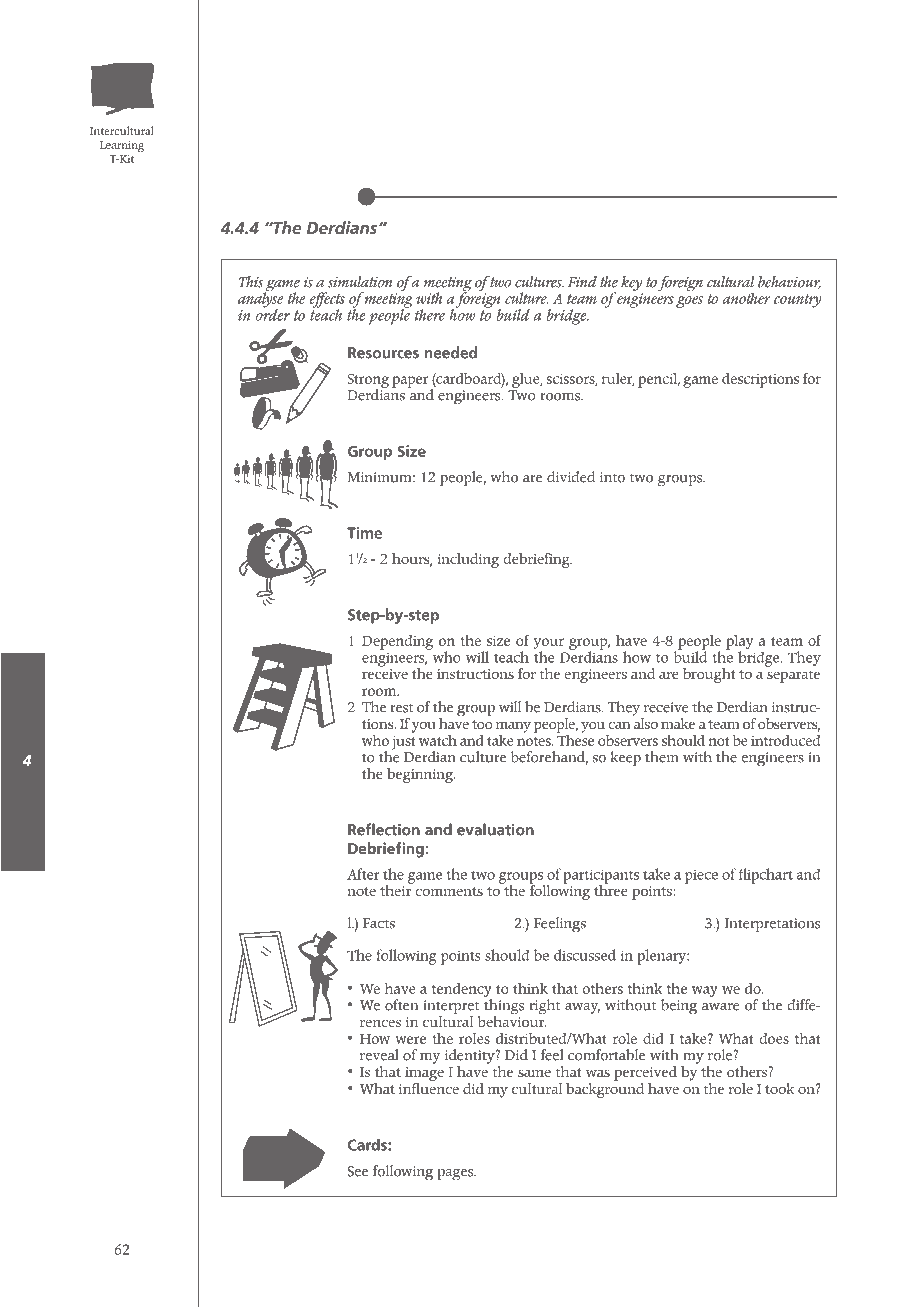 The height and width of the screenshot is (1307, 924). I want to click on pages, so click(456, 1175).
